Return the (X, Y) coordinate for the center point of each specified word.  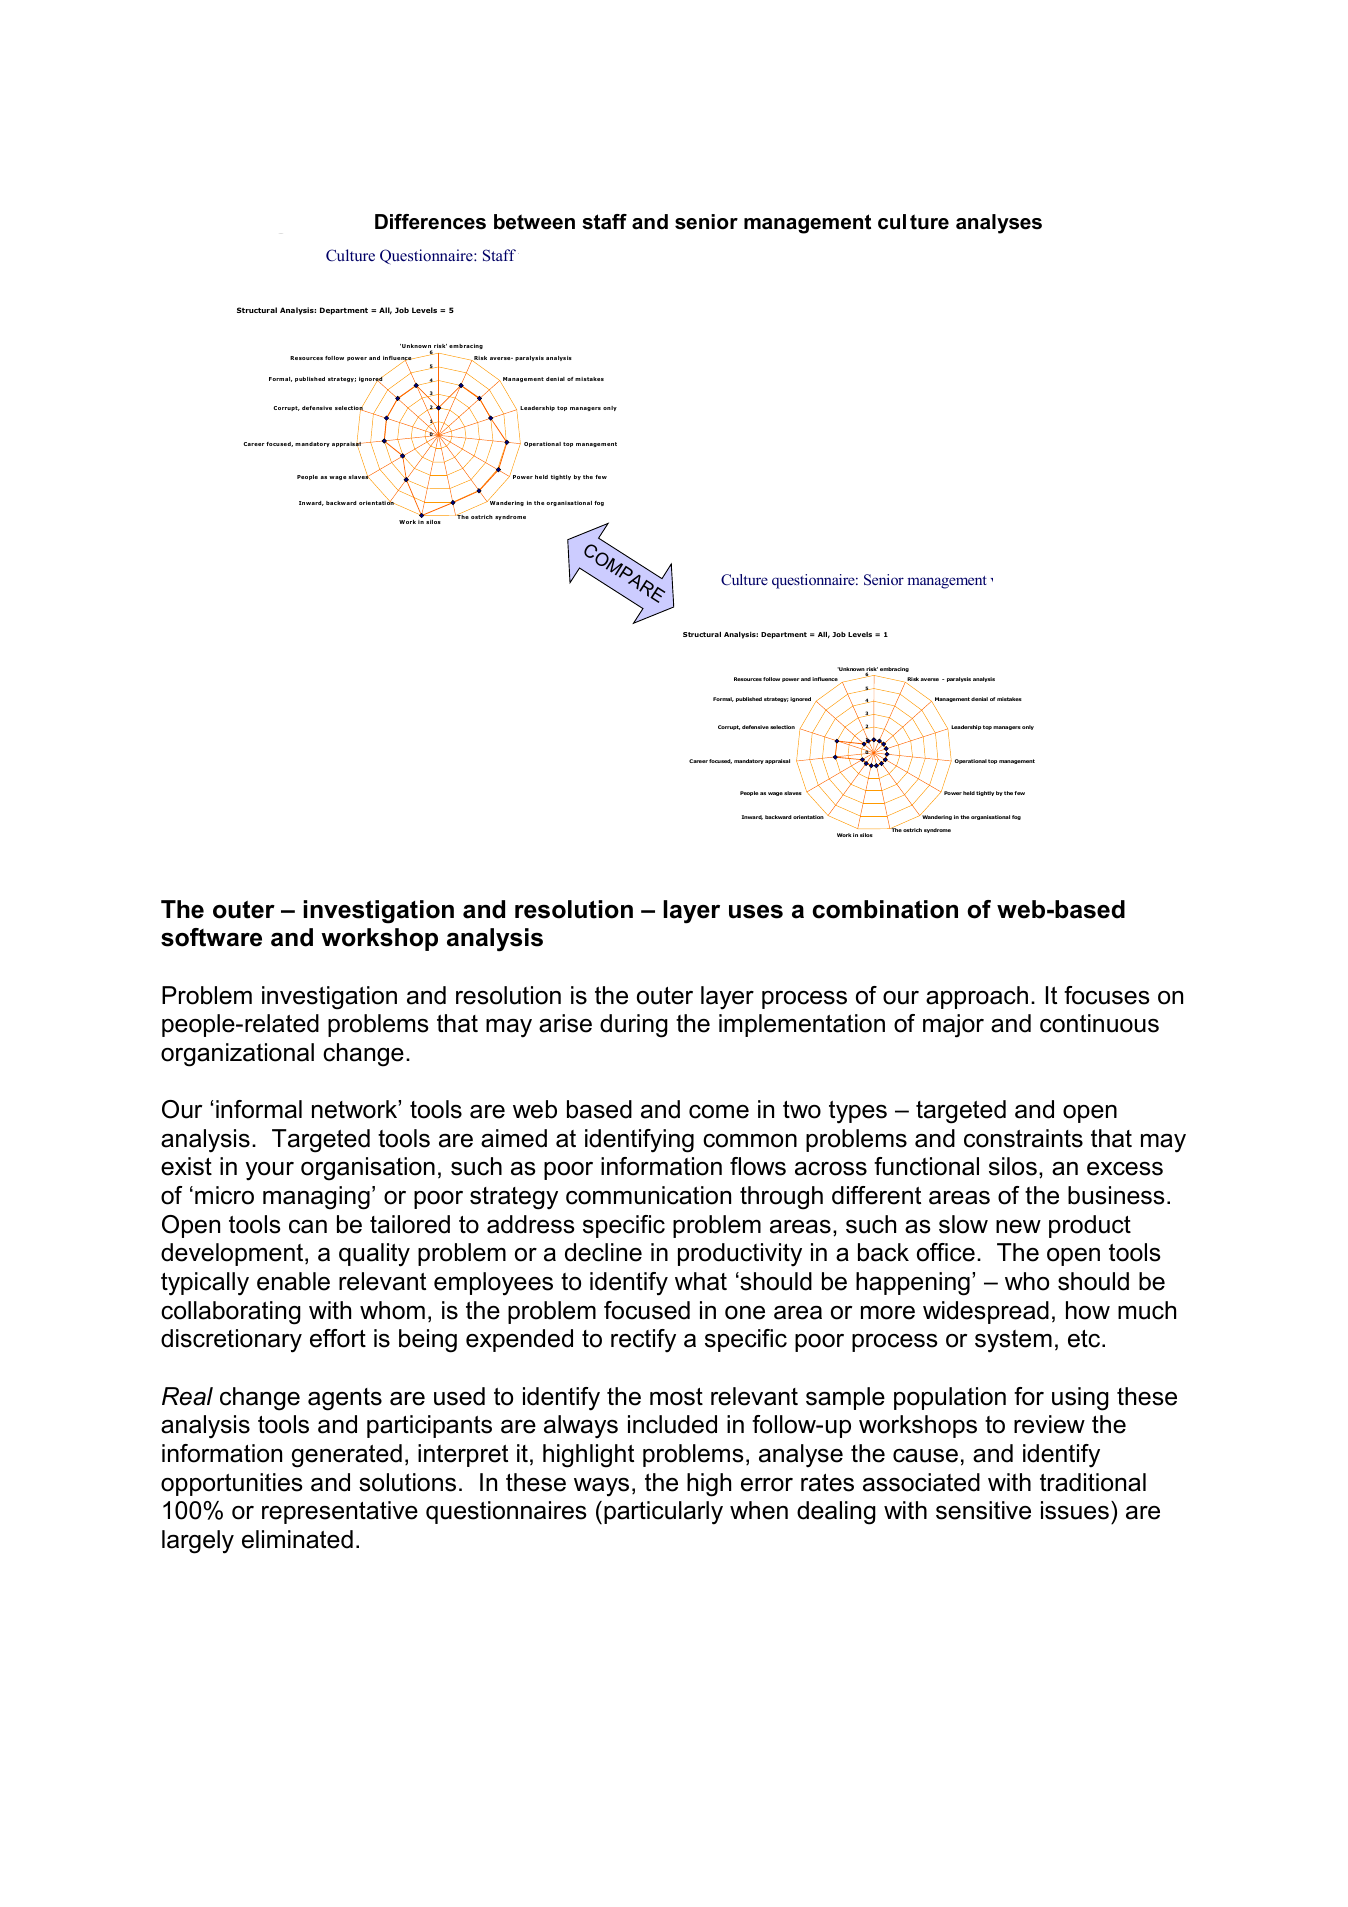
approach (977, 997)
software (211, 937)
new (1018, 1227)
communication (648, 1195)
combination (885, 909)
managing (316, 1198)
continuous (1099, 1023)
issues (1075, 1510)
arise (565, 1023)
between (534, 222)
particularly (663, 1513)
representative (340, 1512)
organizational (237, 1055)
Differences (430, 222)
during (634, 1026)
